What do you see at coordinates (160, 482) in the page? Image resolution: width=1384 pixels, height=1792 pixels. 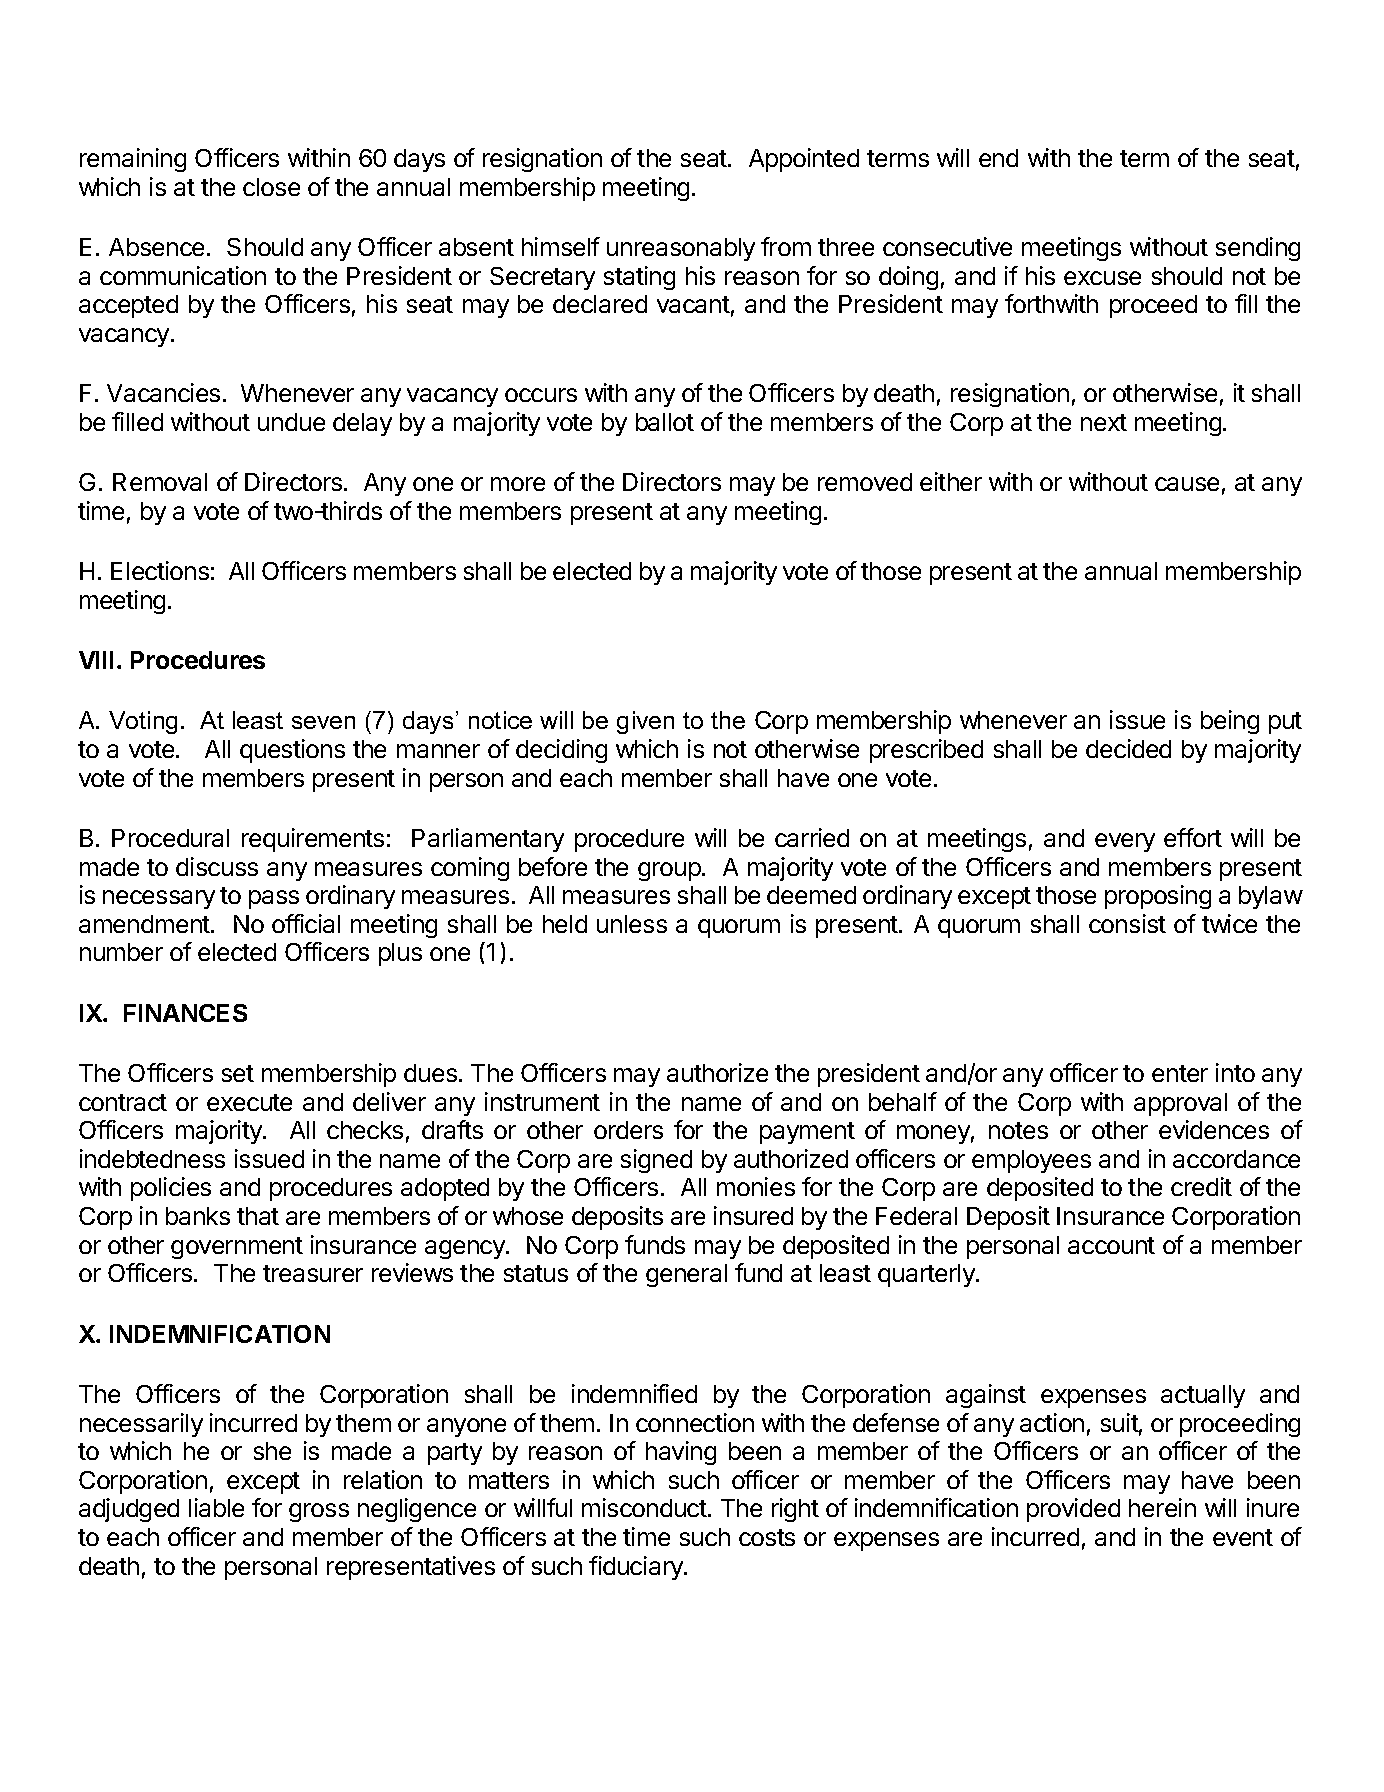 I see `Removal` at bounding box center [160, 482].
